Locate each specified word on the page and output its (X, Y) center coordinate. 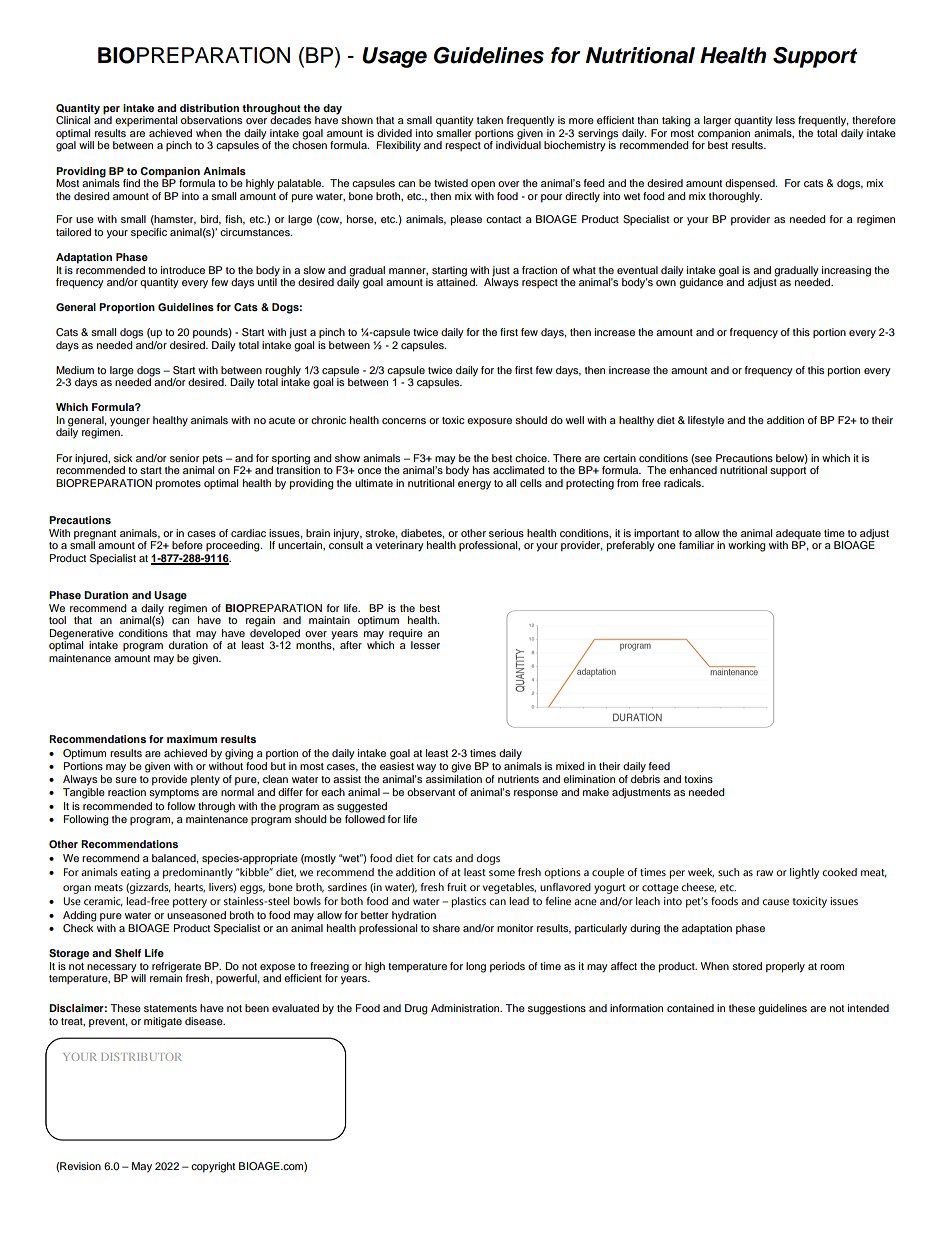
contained (690, 1008)
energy (474, 485)
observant (431, 792)
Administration (466, 1008)
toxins (698, 779)
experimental (146, 121)
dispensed (751, 184)
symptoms (174, 794)
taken (490, 120)
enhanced (693, 470)
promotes (178, 485)
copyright (213, 1167)
